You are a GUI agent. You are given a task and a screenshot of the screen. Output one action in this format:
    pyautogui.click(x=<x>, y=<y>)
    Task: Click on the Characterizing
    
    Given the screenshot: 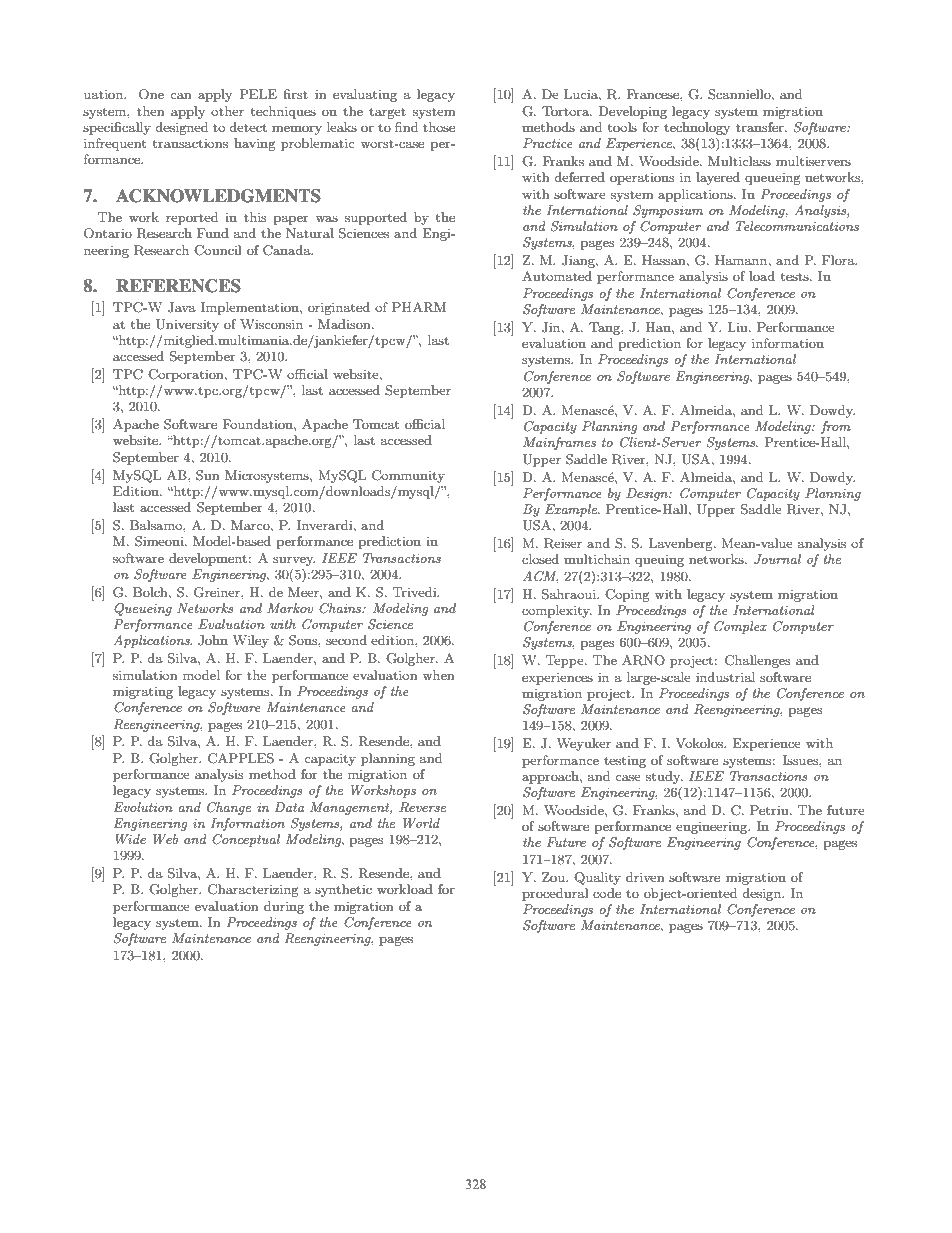 What is the action you would take?
    pyautogui.click(x=253, y=890)
